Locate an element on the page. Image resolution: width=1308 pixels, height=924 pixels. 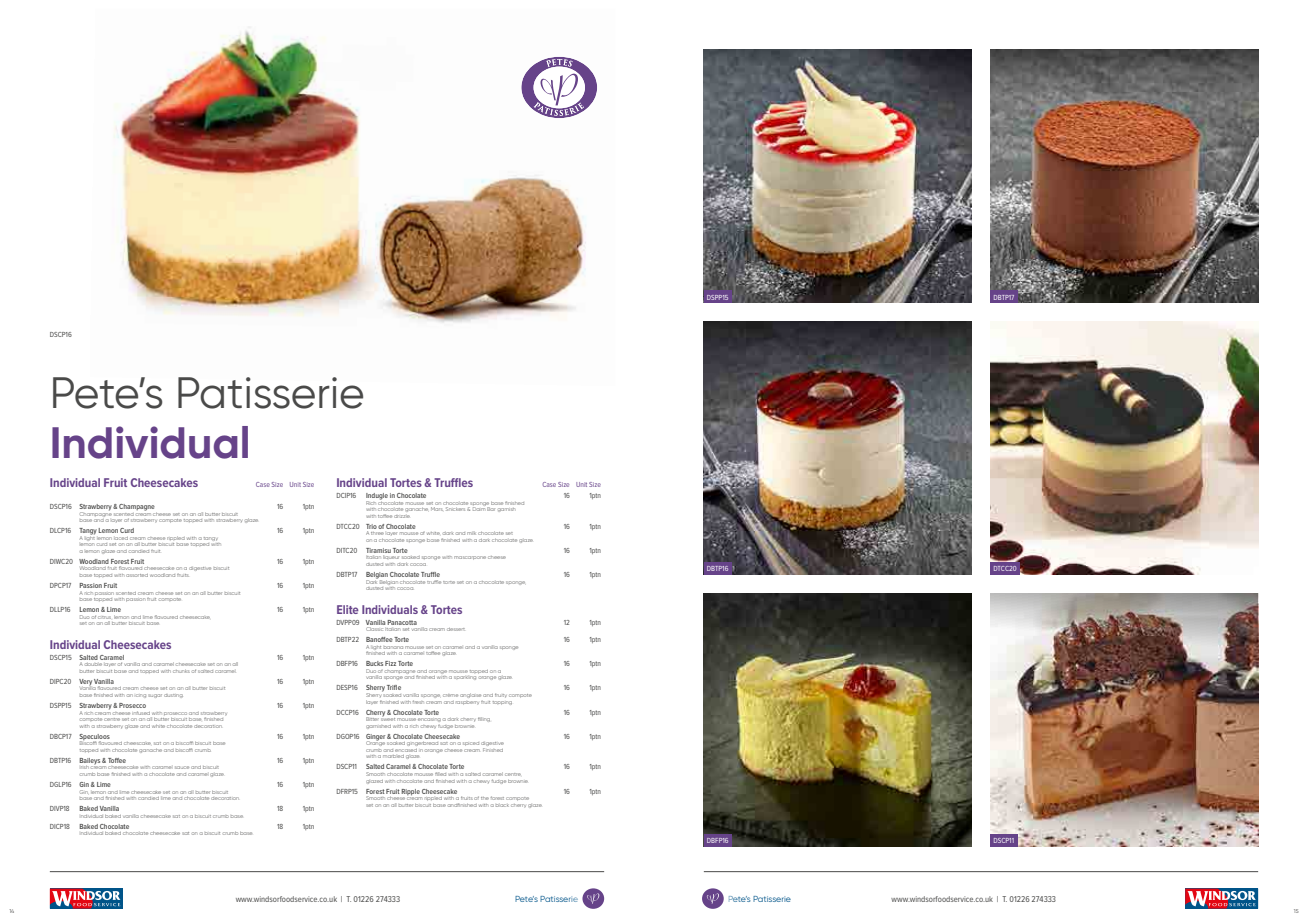
filling is located at coordinates (484, 719).
